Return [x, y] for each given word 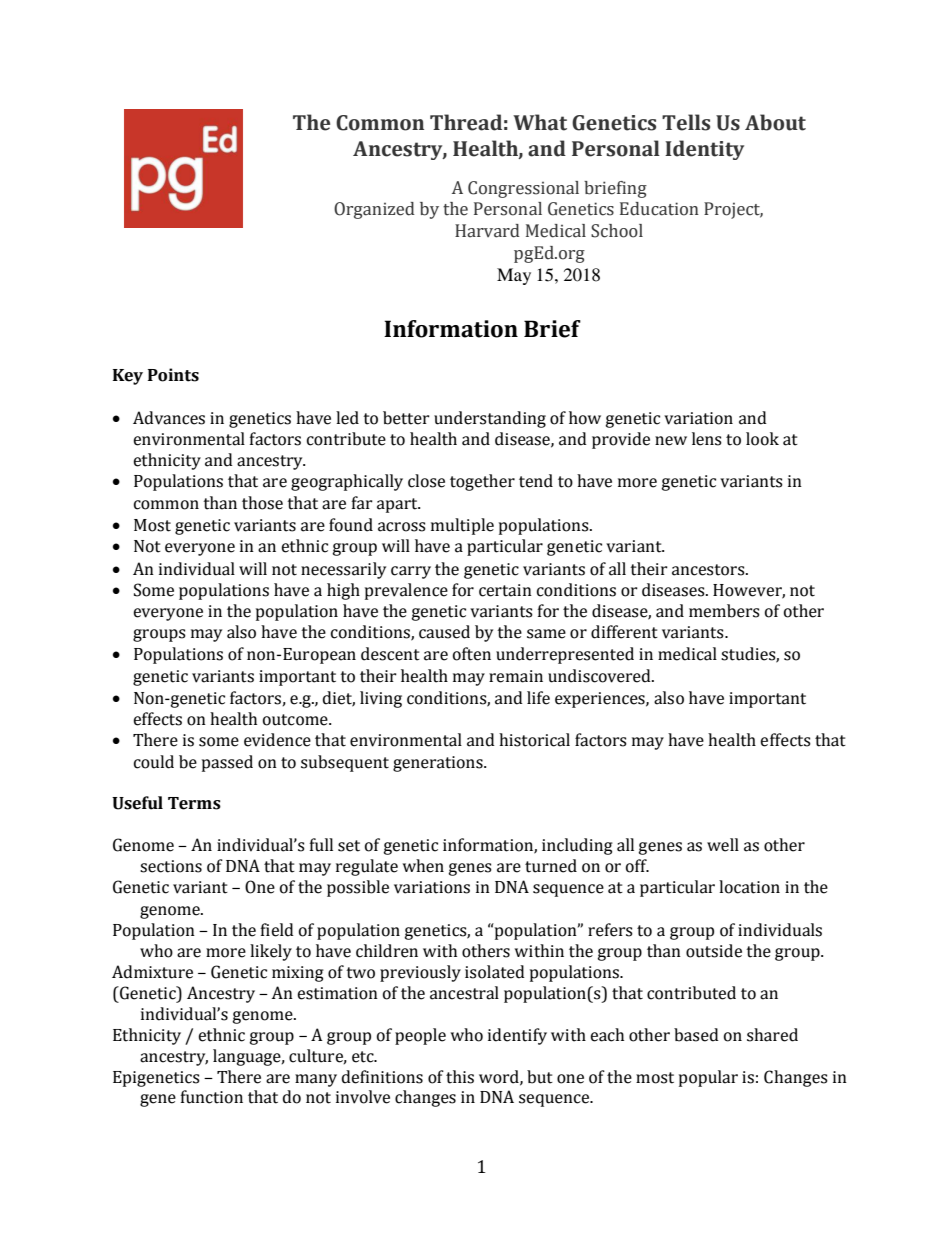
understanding [490, 419]
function [212, 1097]
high [343, 591]
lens [707, 439]
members [724, 611]
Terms [194, 803]
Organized [374, 210]
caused [444, 632]
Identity [704, 150]
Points [173, 375]
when [423, 866]
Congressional [523, 189]
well [723, 845]
